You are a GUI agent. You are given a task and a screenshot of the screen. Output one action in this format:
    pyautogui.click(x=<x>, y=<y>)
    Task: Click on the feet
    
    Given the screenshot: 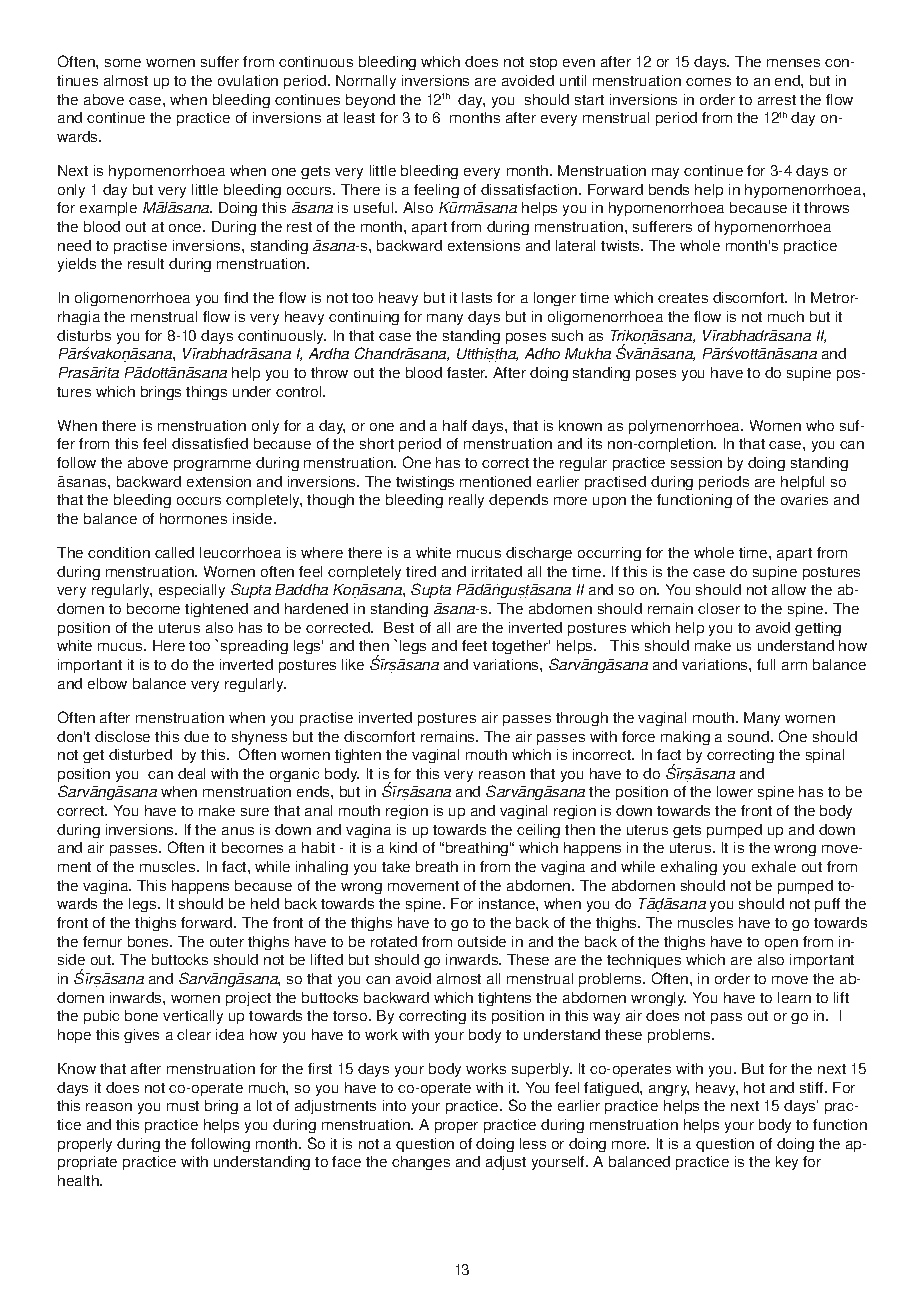 What is the action you would take?
    pyautogui.click(x=474, y=645)
